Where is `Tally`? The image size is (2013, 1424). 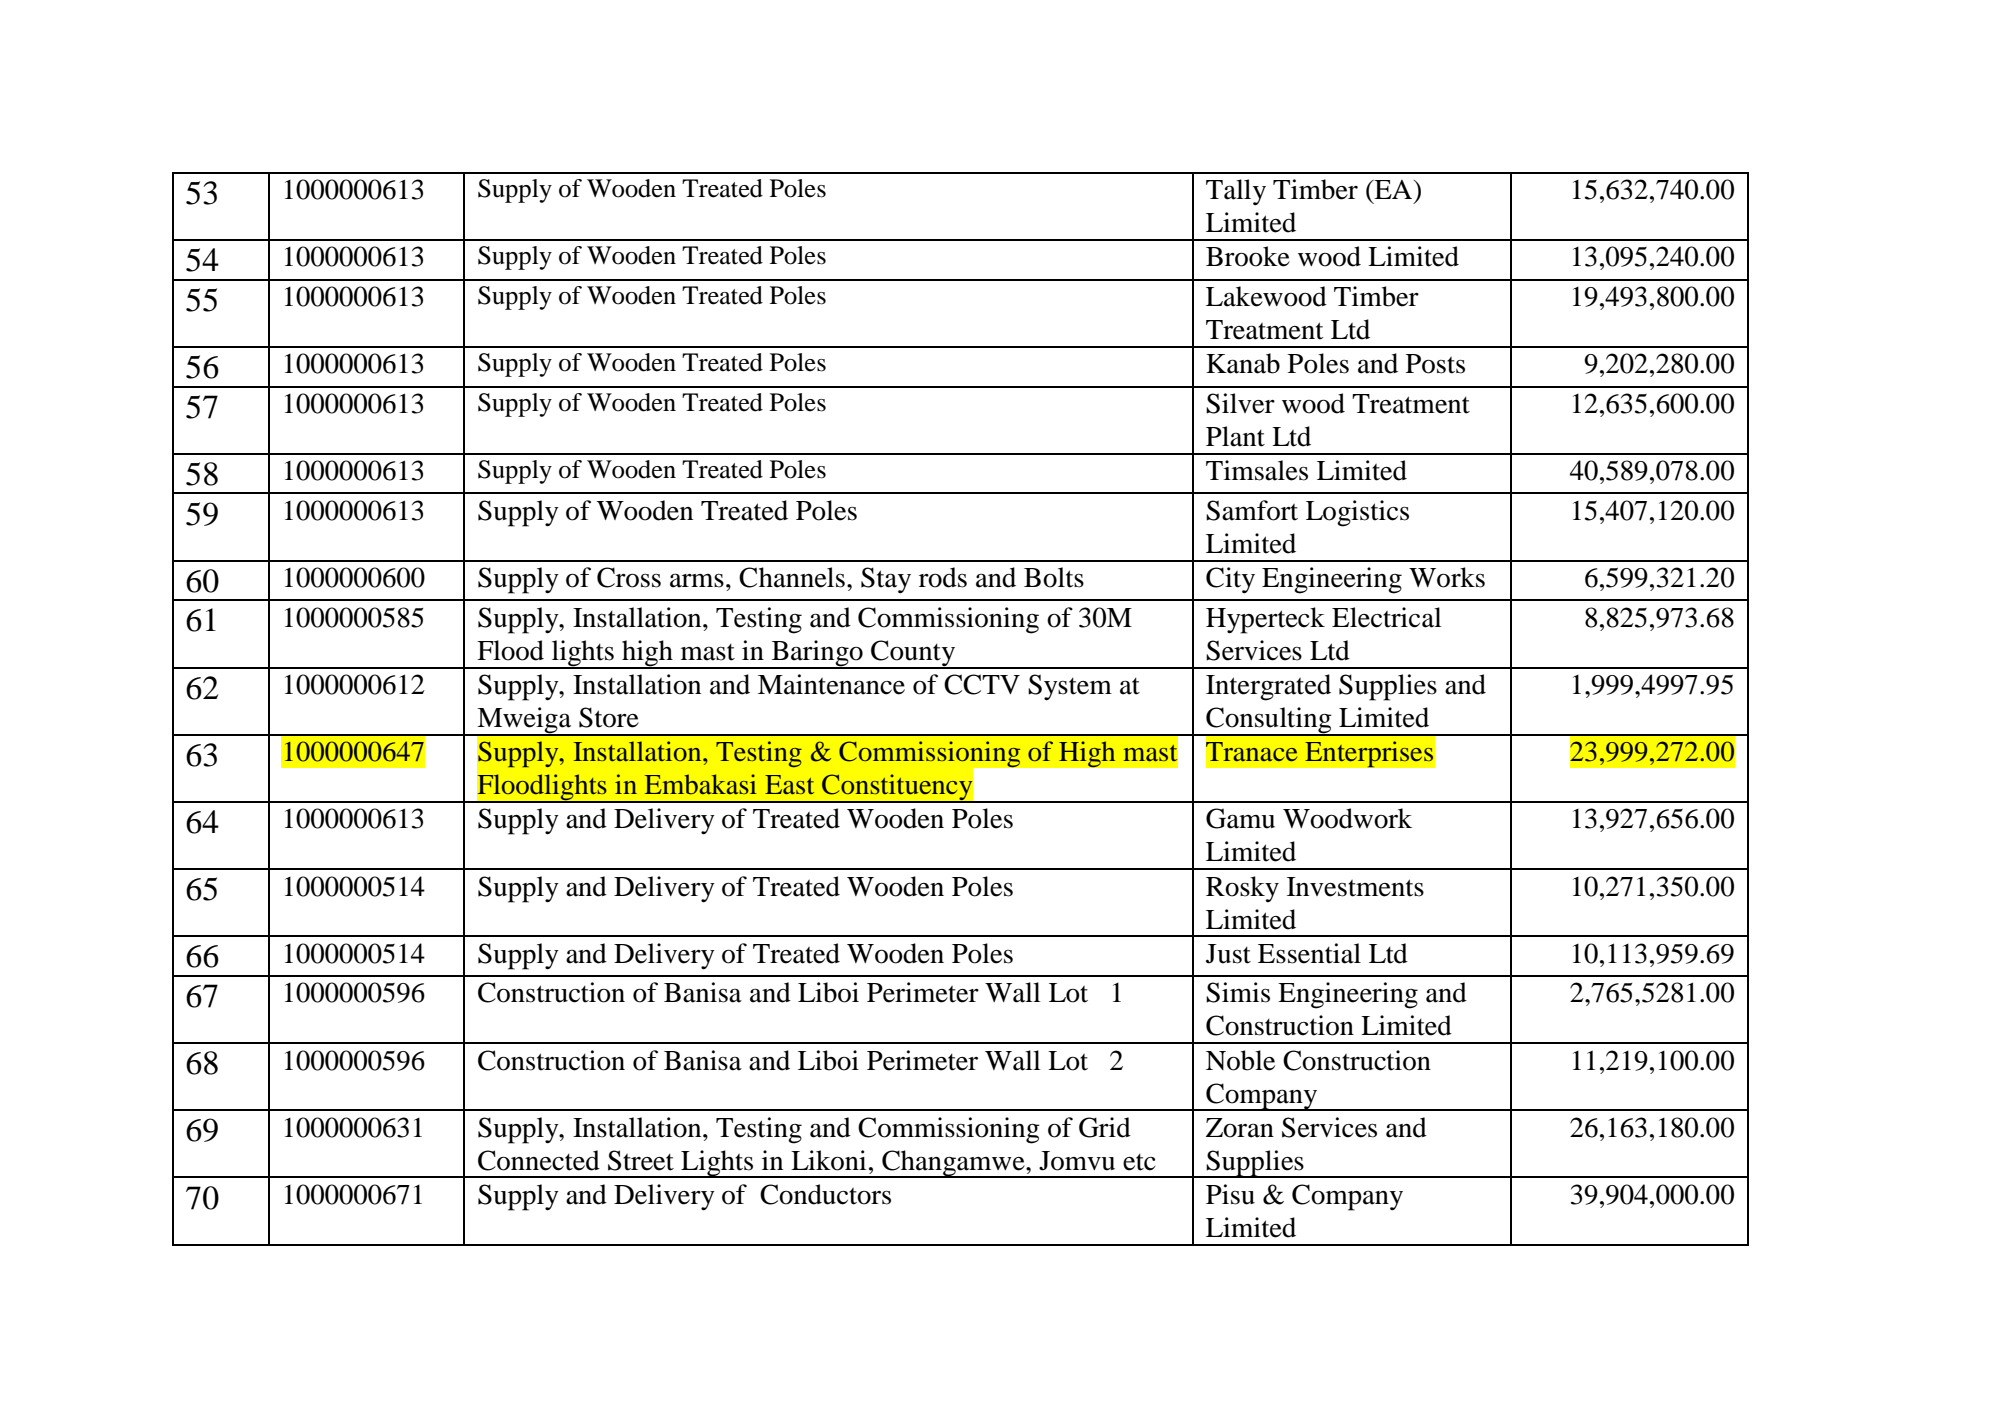 Tally is located at coordinates (1236, 192).
